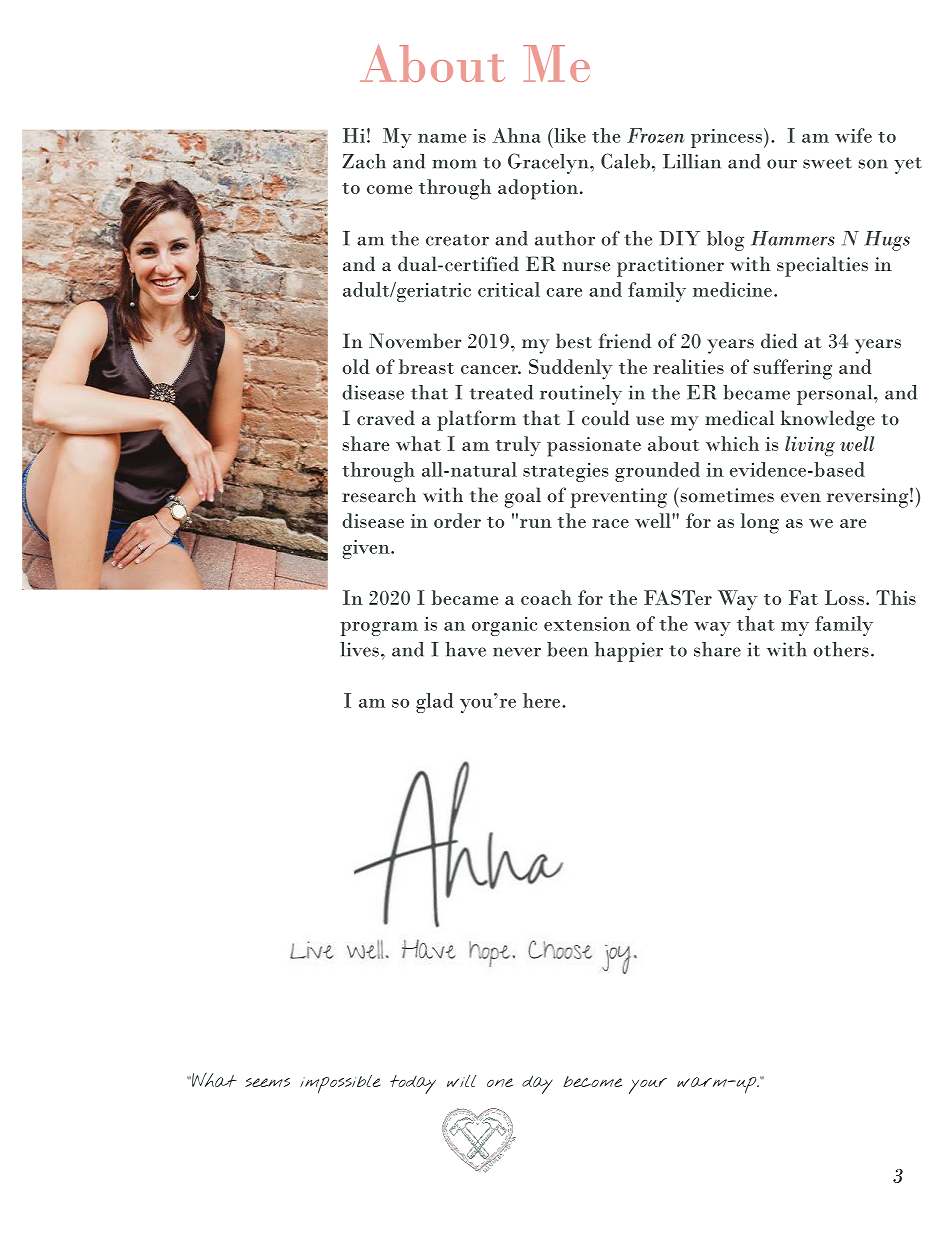  What do you see at coordinates (574, 340) in the document?
I see `best` at bounding box center [574, 340].
